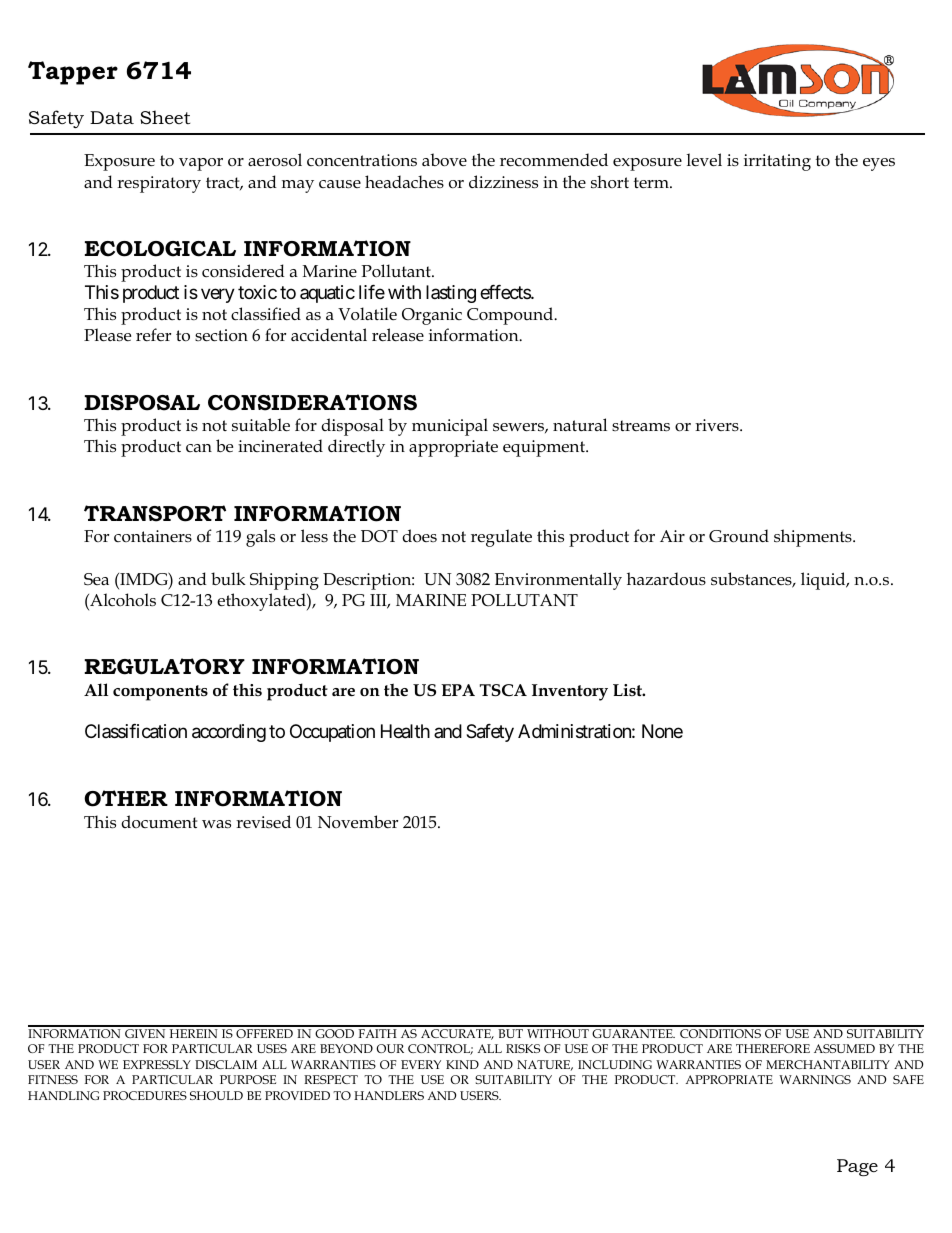  I want to click on REGULATORY, so click(164, 666).
